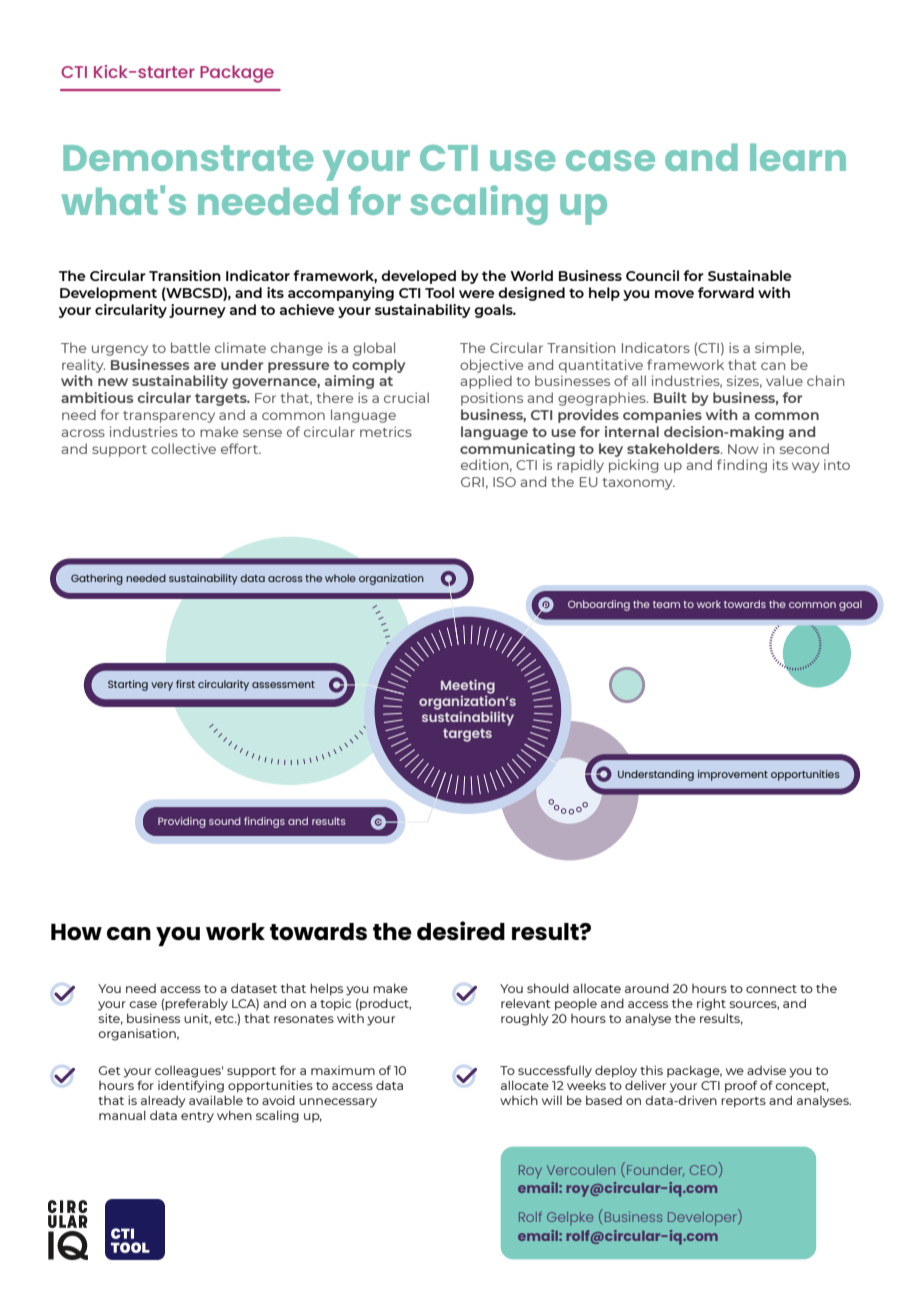 The height and width of the screenshot is (1308, 924). Describe the element at coordinates (182, 822) in the screenshot. I see `Providing` at that location.
